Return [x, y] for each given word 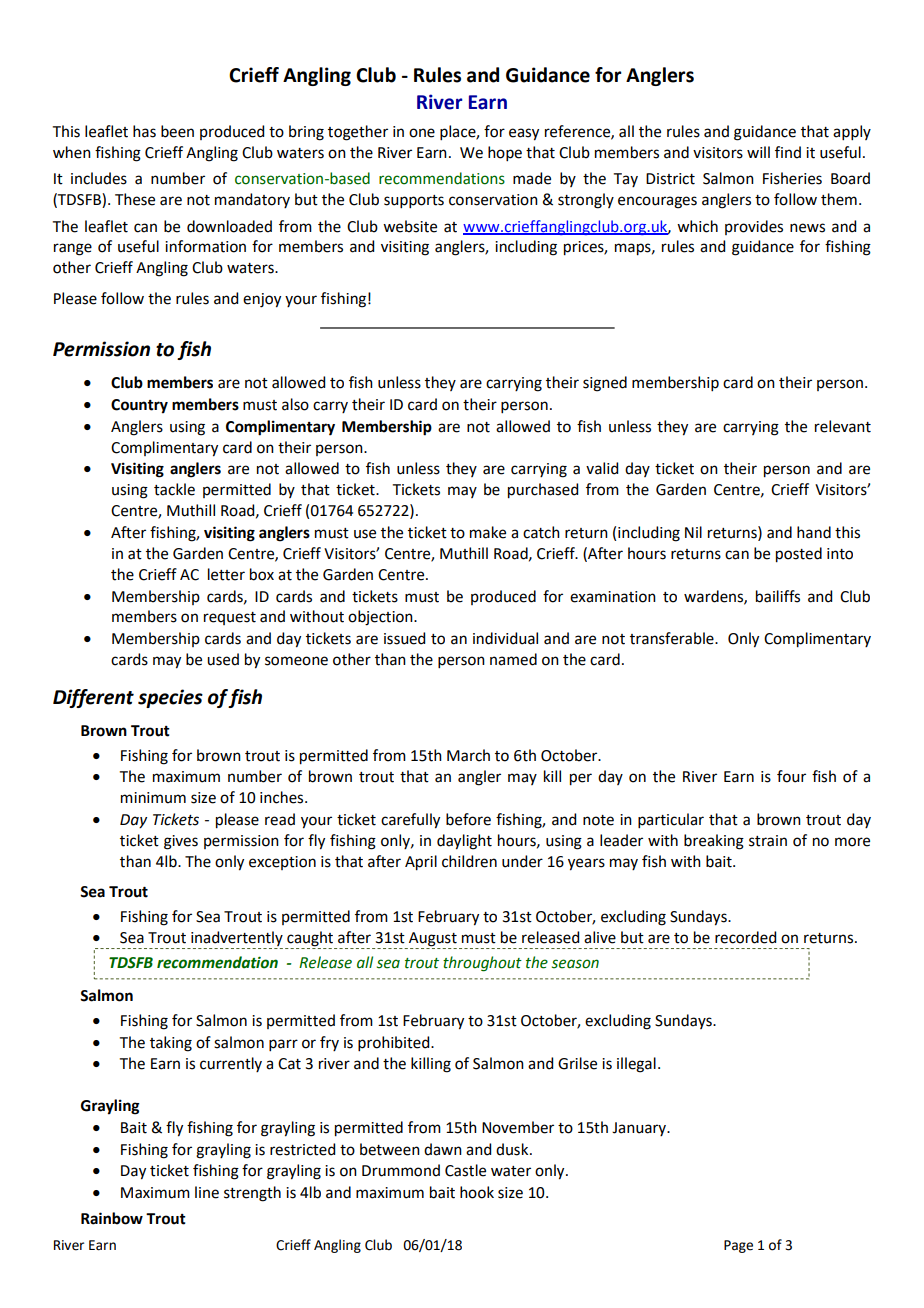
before [468, 819]
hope [505, 153]
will [758, 152]
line [207, 1192]
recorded [745, 937]
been [177, 131]
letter [226, 574]
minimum [153, 798]
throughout [482, 964]
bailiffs [778, 596]
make [488, 532]
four [791, 776]
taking [171, 1044]
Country [139, 406]
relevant [843, 426]
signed [605, 384]
